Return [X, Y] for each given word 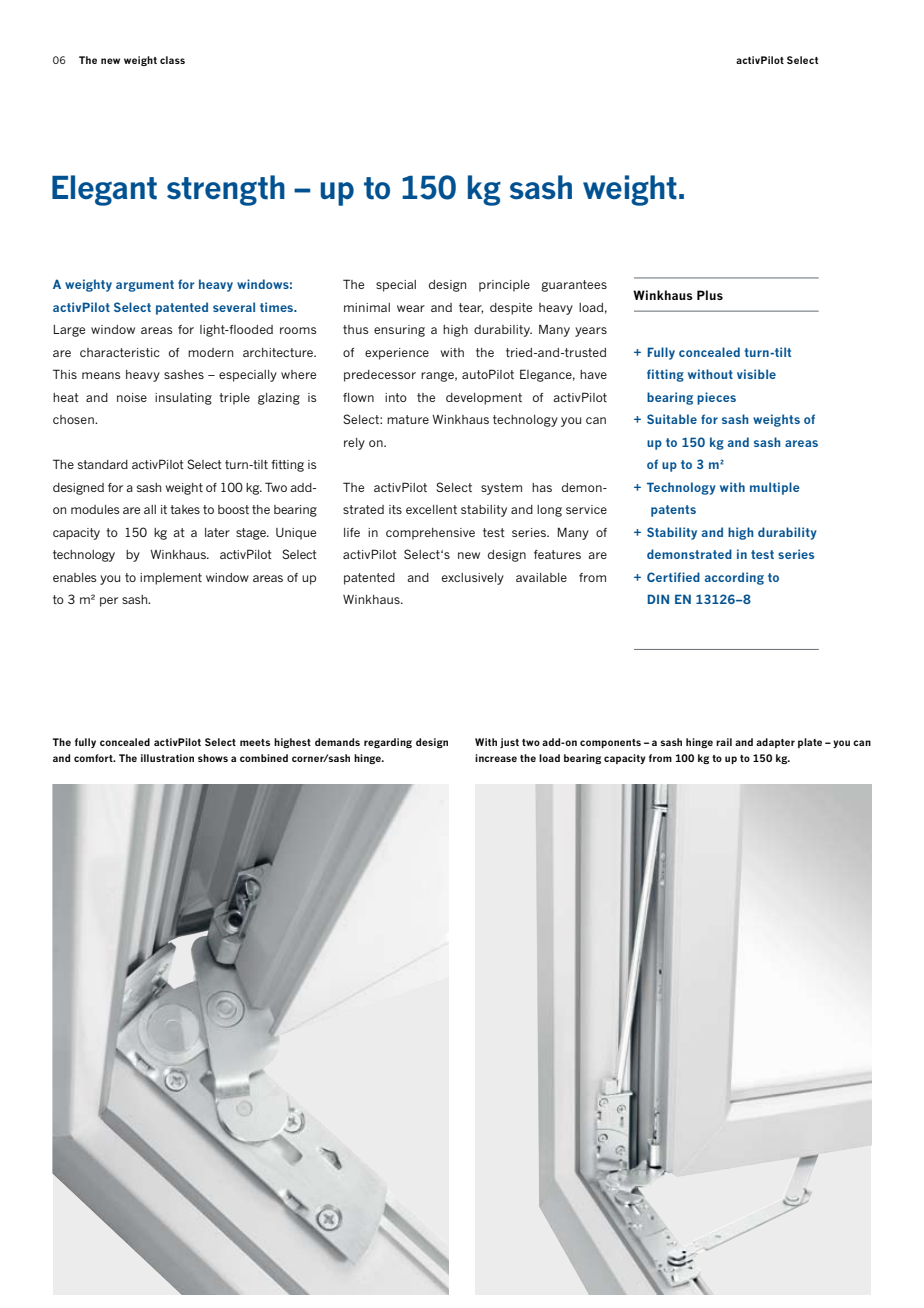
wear [411, 308]
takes [185, 509]
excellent [431, 509]
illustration [167, 758]
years [591, 332]
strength [226, 190]
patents [673, 511]
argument [145, 286]
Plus [710, 295]
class [172, 60]
